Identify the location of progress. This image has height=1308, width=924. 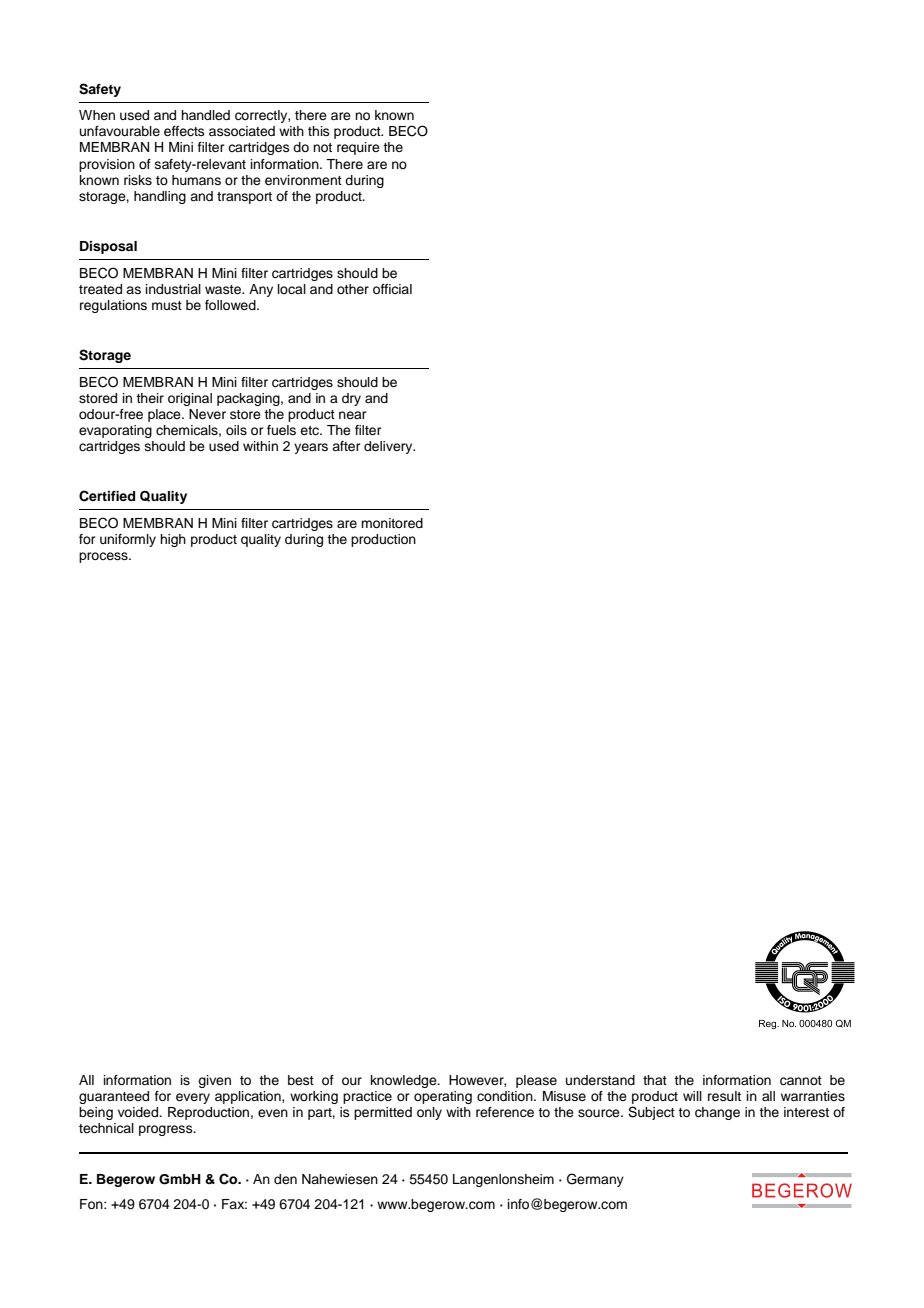
(167, 1130).
